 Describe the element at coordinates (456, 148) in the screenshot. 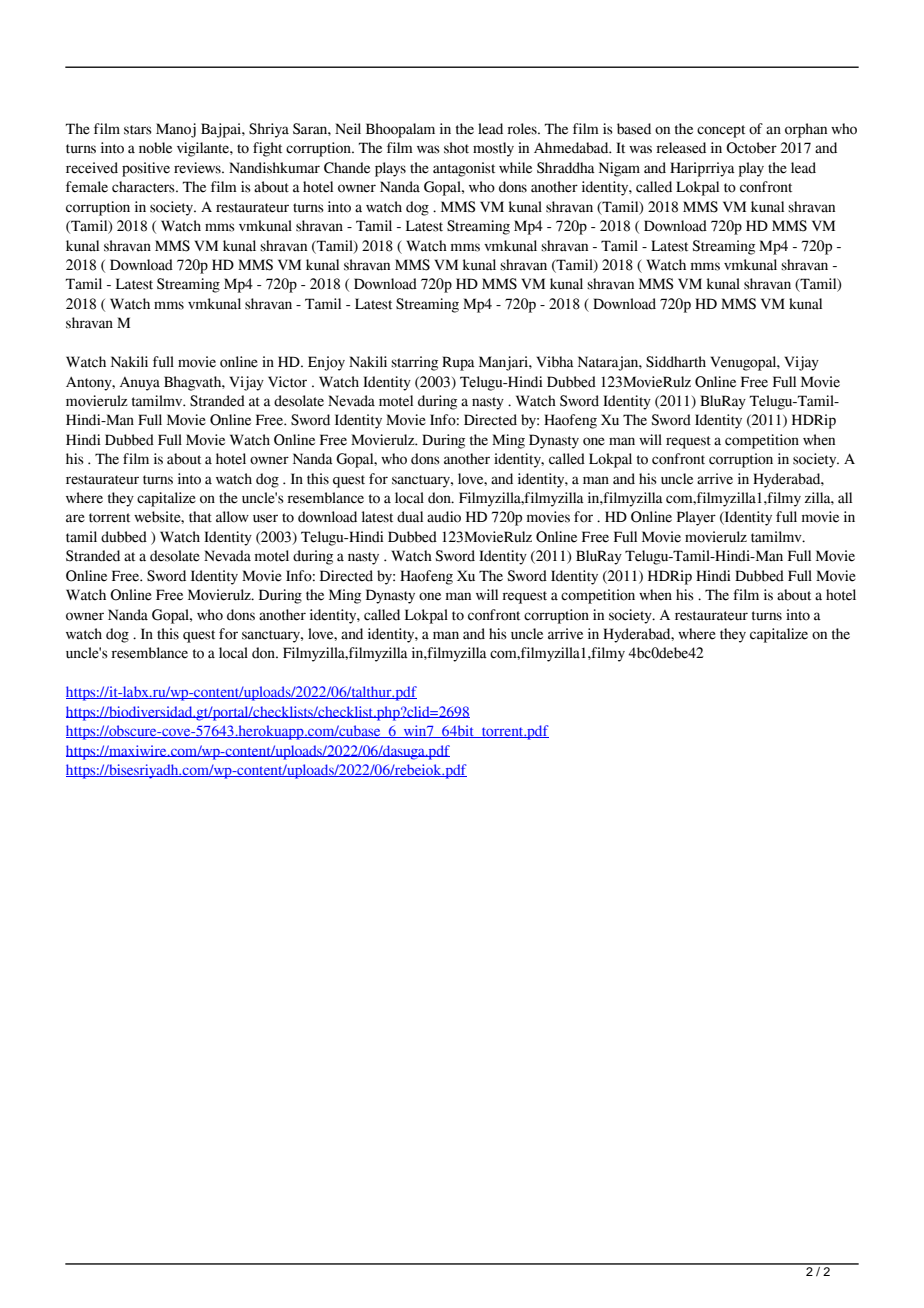

I see `shot` at that location.
